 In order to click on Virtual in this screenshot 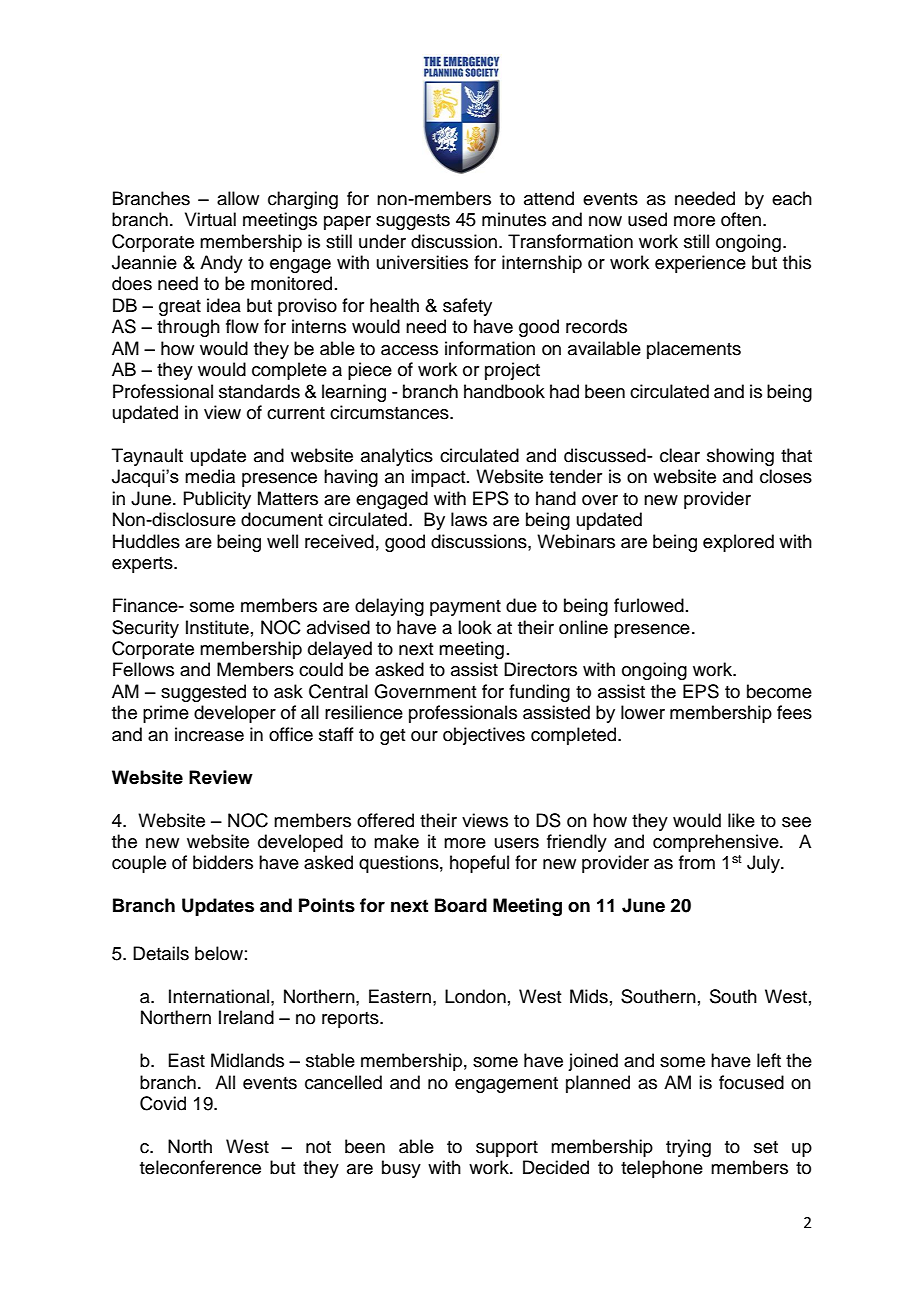, I will do `click(210, 219)`.
